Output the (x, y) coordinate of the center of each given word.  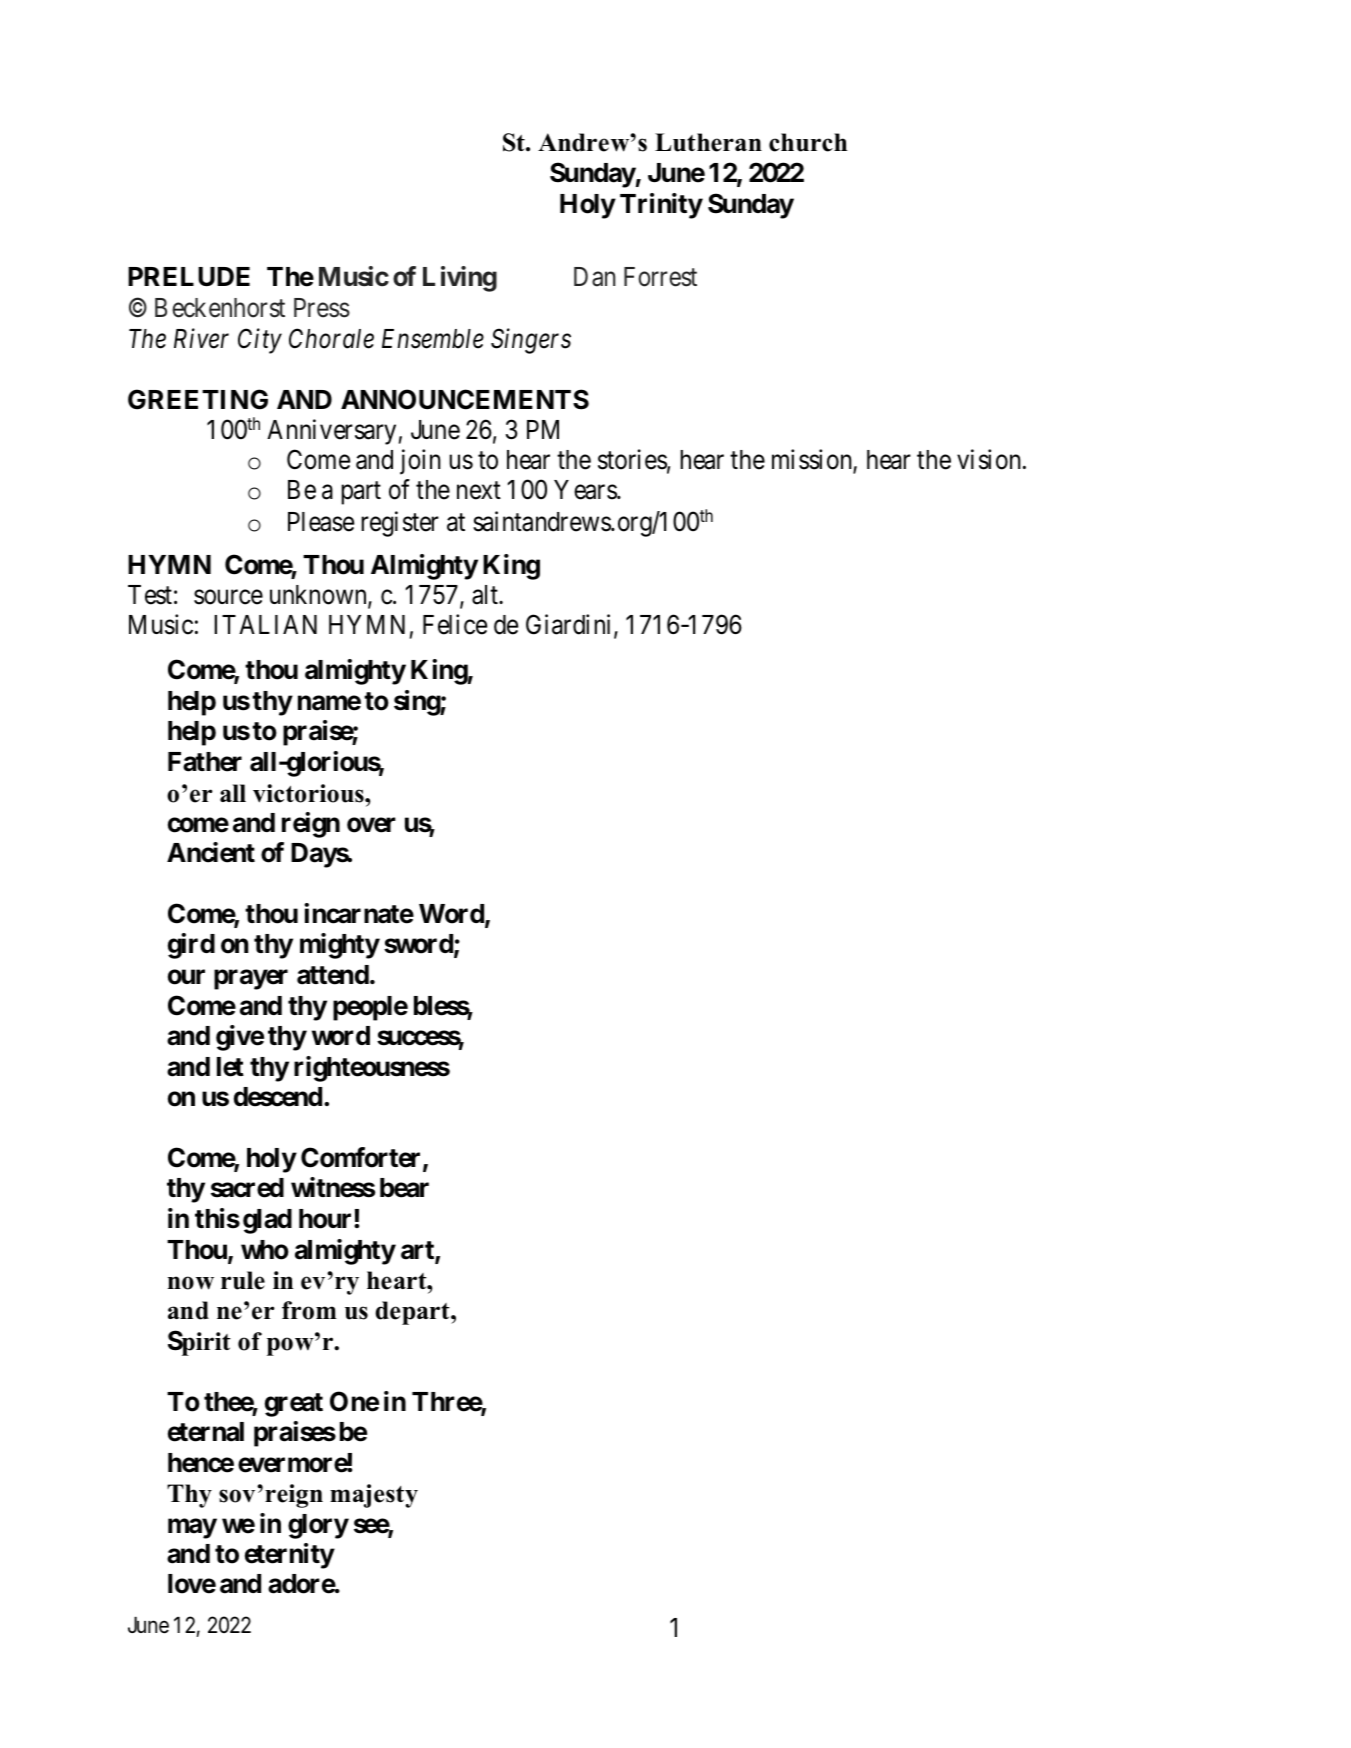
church (808, 142)
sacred (247, 1188)
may (192, 1529)
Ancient (211, 852)
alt (486, 595)
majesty (374, 1496)
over (371, 825)
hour (327, 1219)
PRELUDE (189, 277)
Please (321, 522)
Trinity (661, 206)
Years (586, 490)
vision (990, 459)
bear (404, 1188)
